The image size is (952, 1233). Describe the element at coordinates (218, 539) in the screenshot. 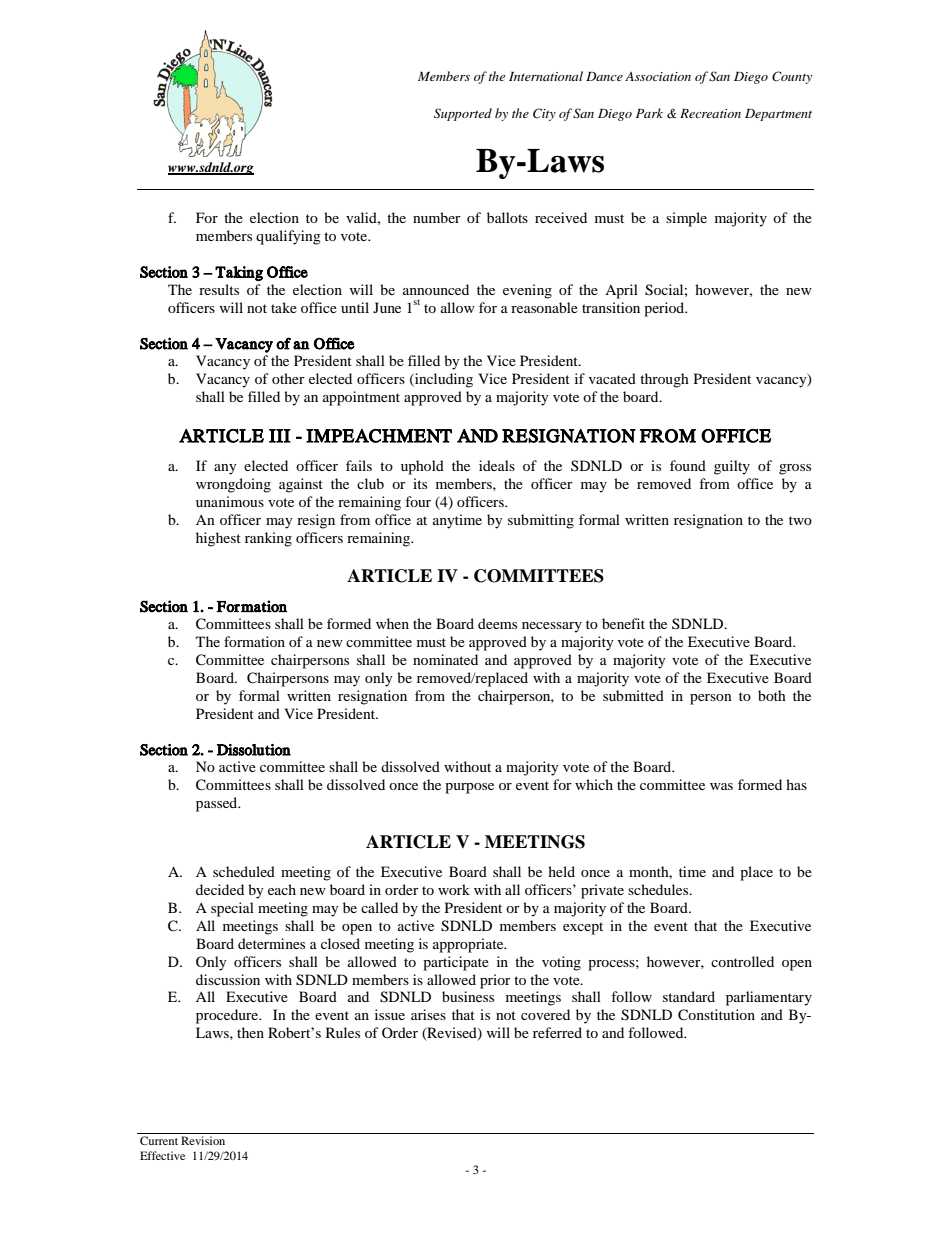

I see `highest` at that location.
